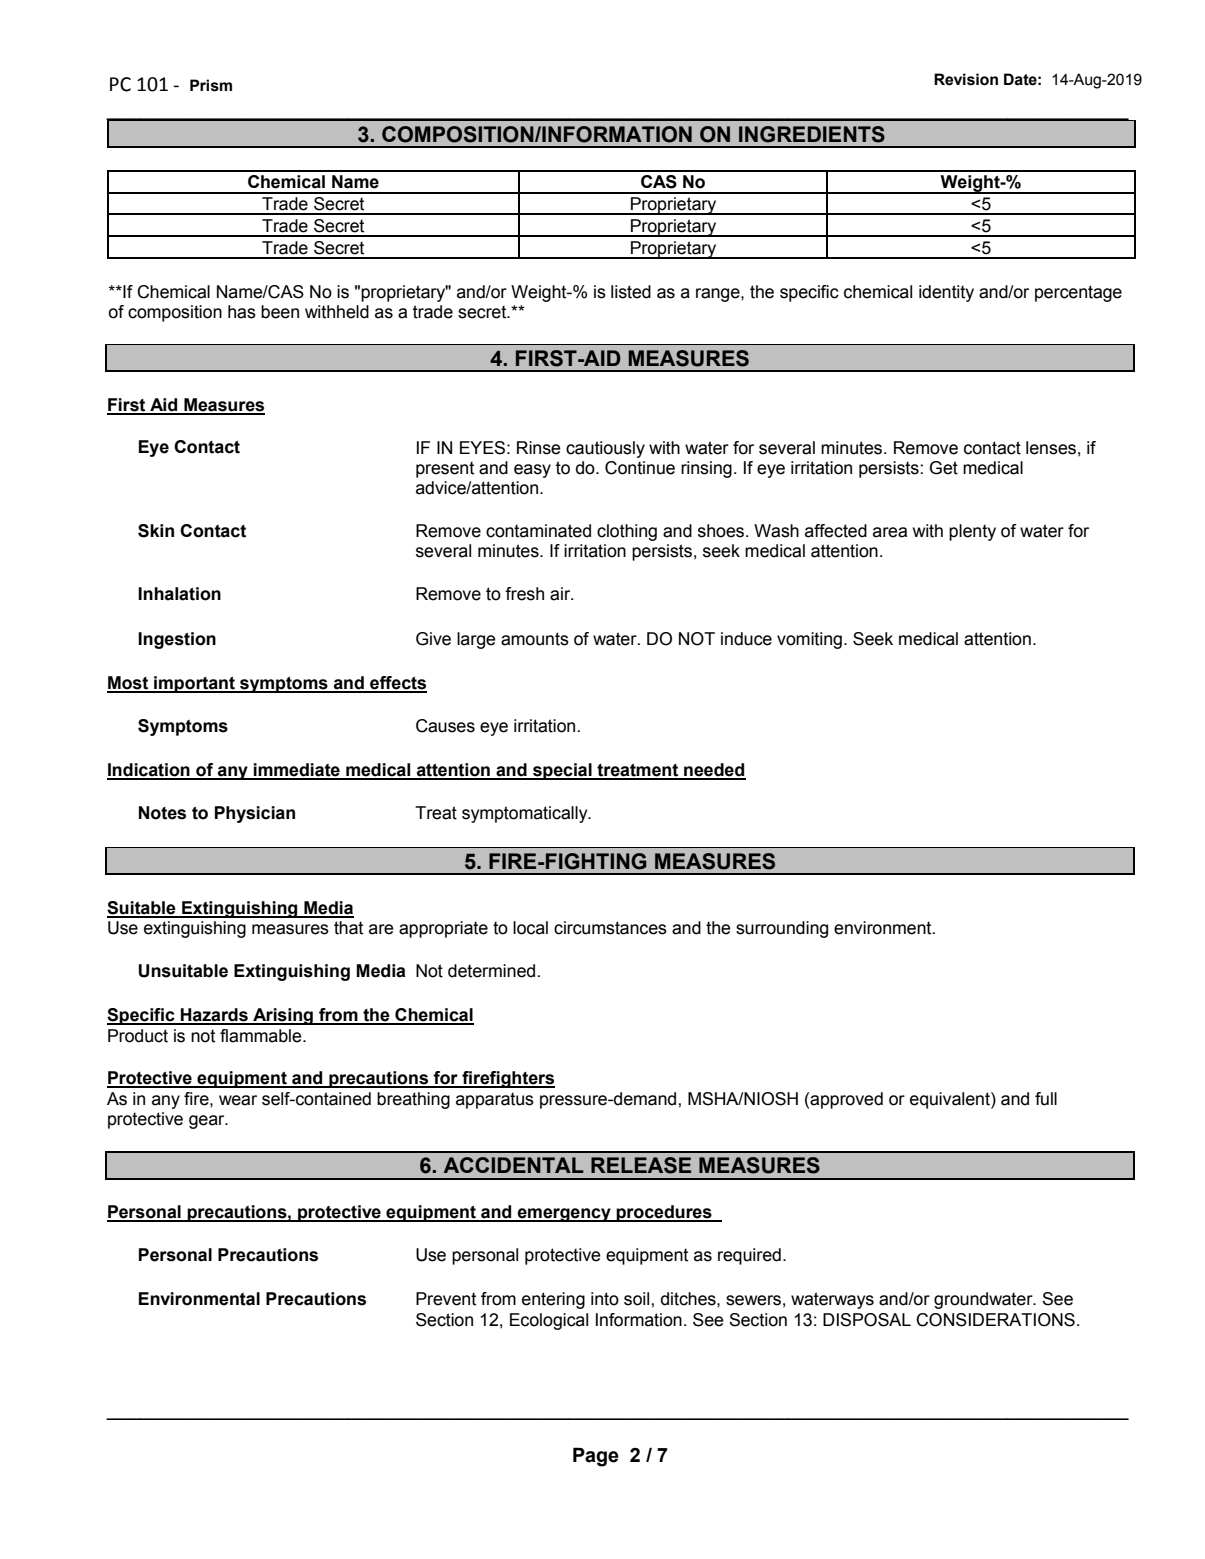 This screenshot has width=1205, height=1559. Describe the element at coordinates (809, 640) in the screenshot. I see `vomiting` at that location.
